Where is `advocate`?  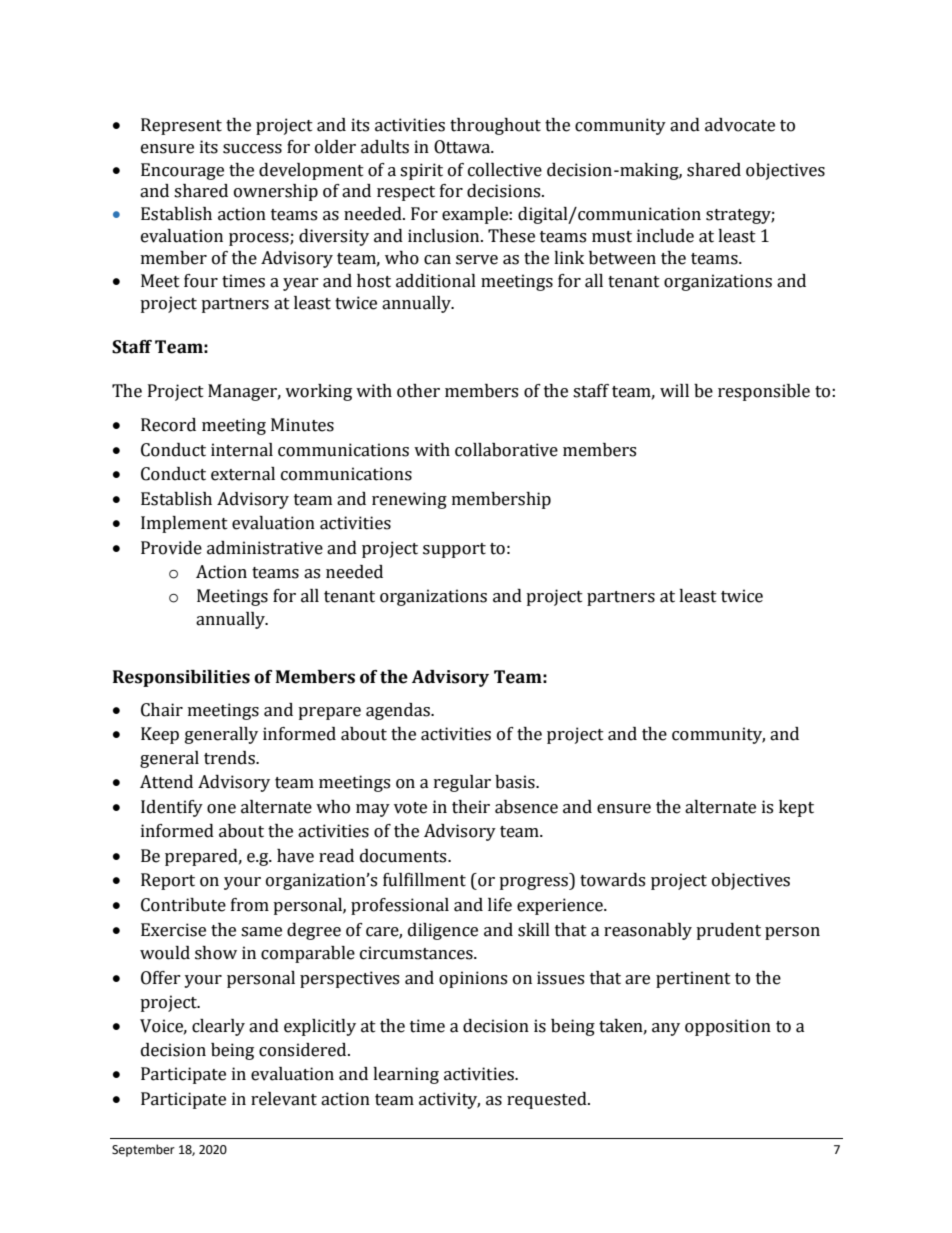
advocate is located at coordinates (740, 125).
